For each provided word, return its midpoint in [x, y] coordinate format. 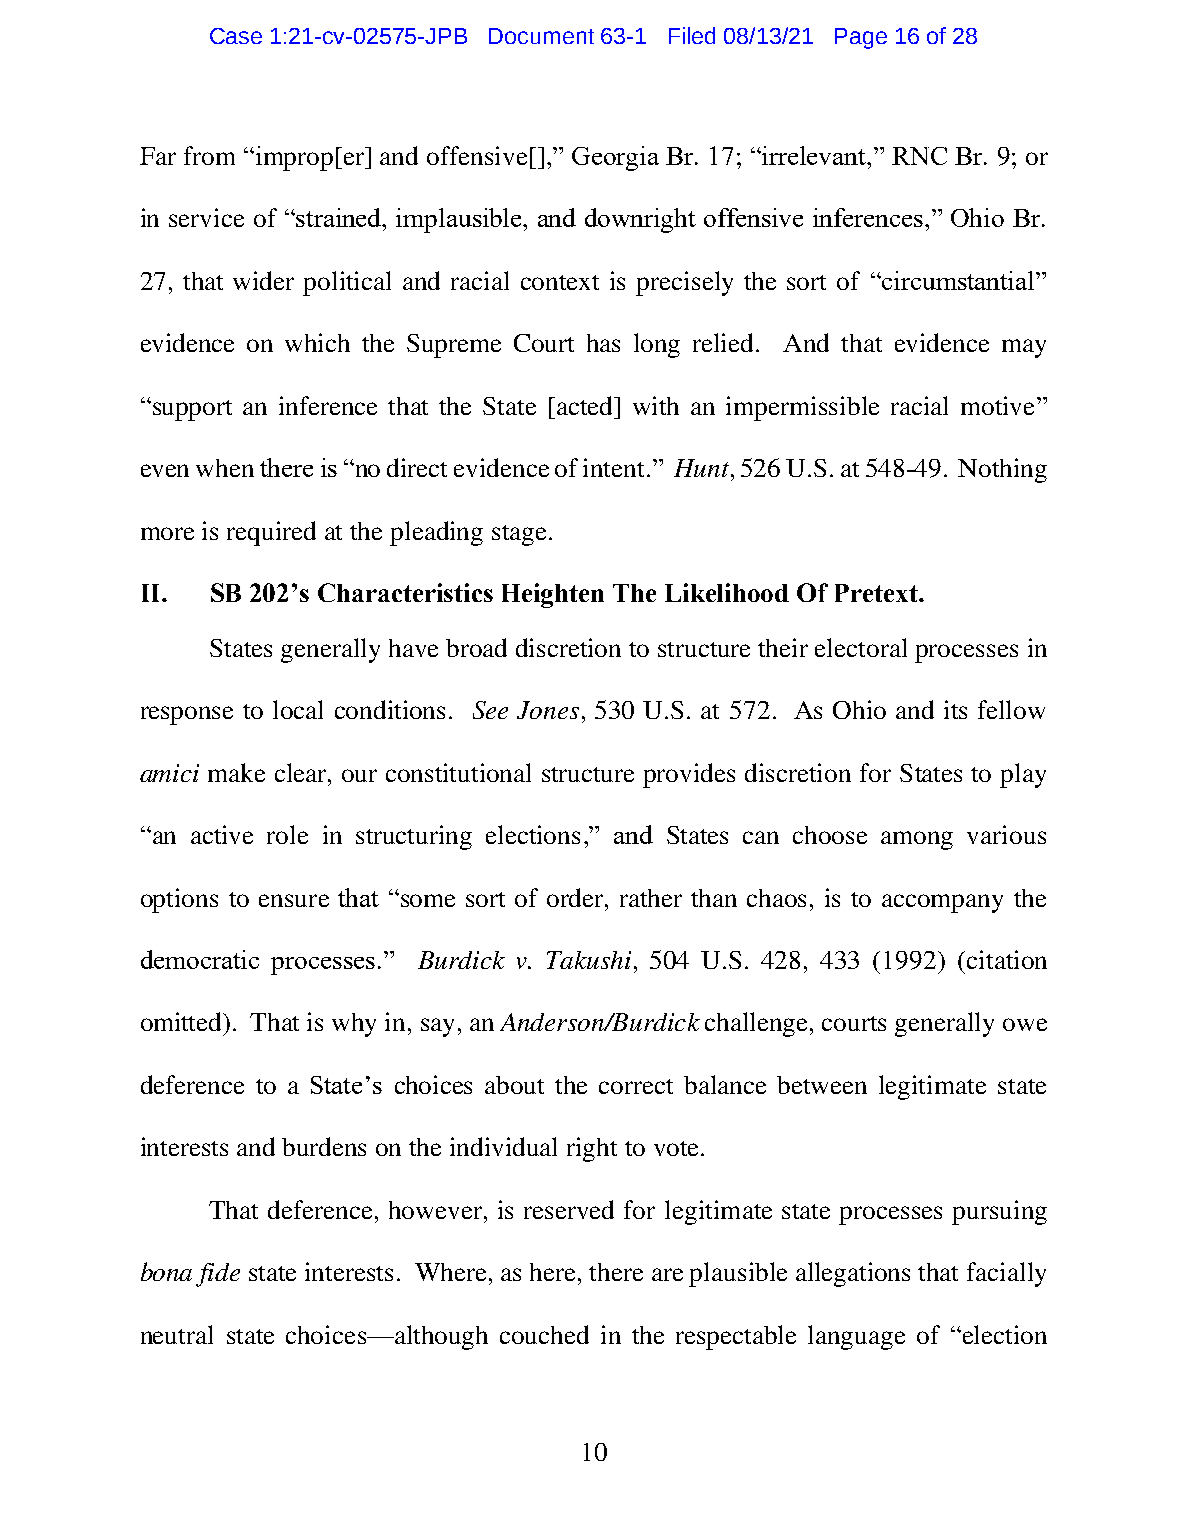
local [298, 709]
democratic [200, 959]
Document [541, 36]
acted [586, 405]
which [317, 342]
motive [997, 405]
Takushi [589, 960]
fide [218, 1275]
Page [861, 38]
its [955, 709]
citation [1007, 959]
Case [236, 36]
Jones [548, 710]
